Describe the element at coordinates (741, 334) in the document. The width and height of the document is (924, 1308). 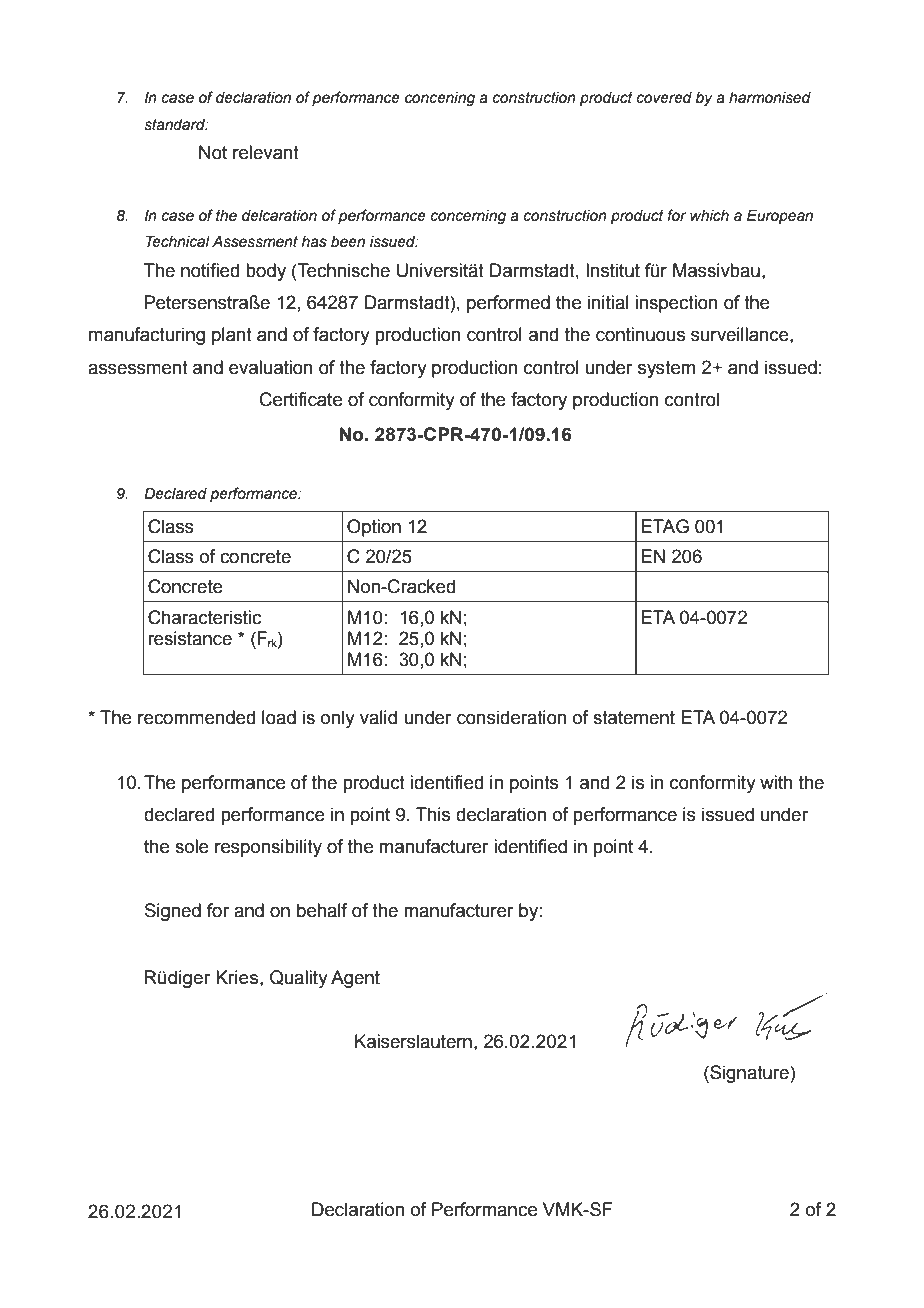
I see `surveillance` at that location.
